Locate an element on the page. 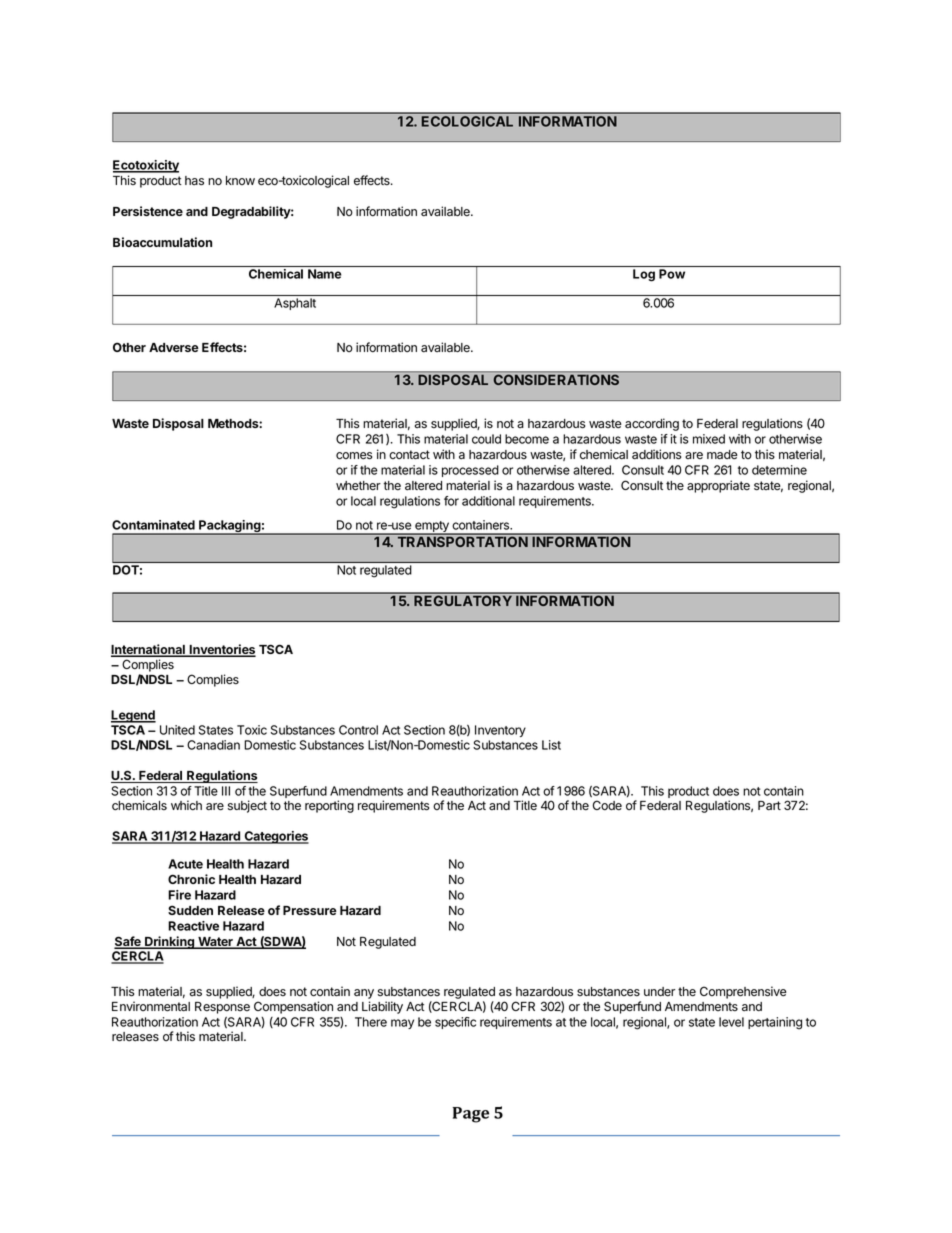  Page is located at coordinates (471, 1115).
